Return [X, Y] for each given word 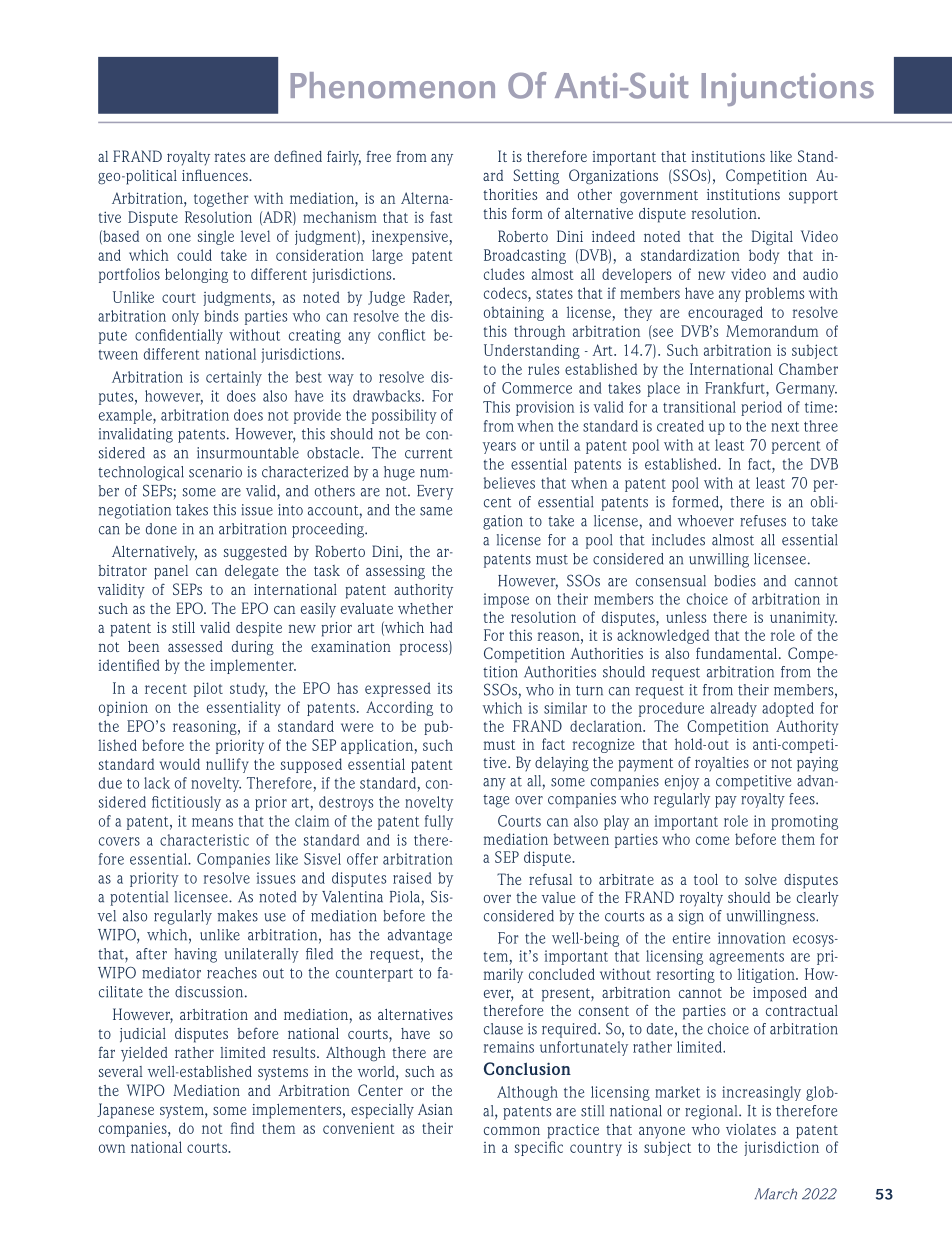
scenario [215, 472]
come [712, 840]
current [429, 453]
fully [439, 822]
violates [751, 1129]
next [785, 427]
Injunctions [788, 89]
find [242, 1128]
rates [230, 157]
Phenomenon [393, 85]
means [212, 822]
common [512, 1130]
